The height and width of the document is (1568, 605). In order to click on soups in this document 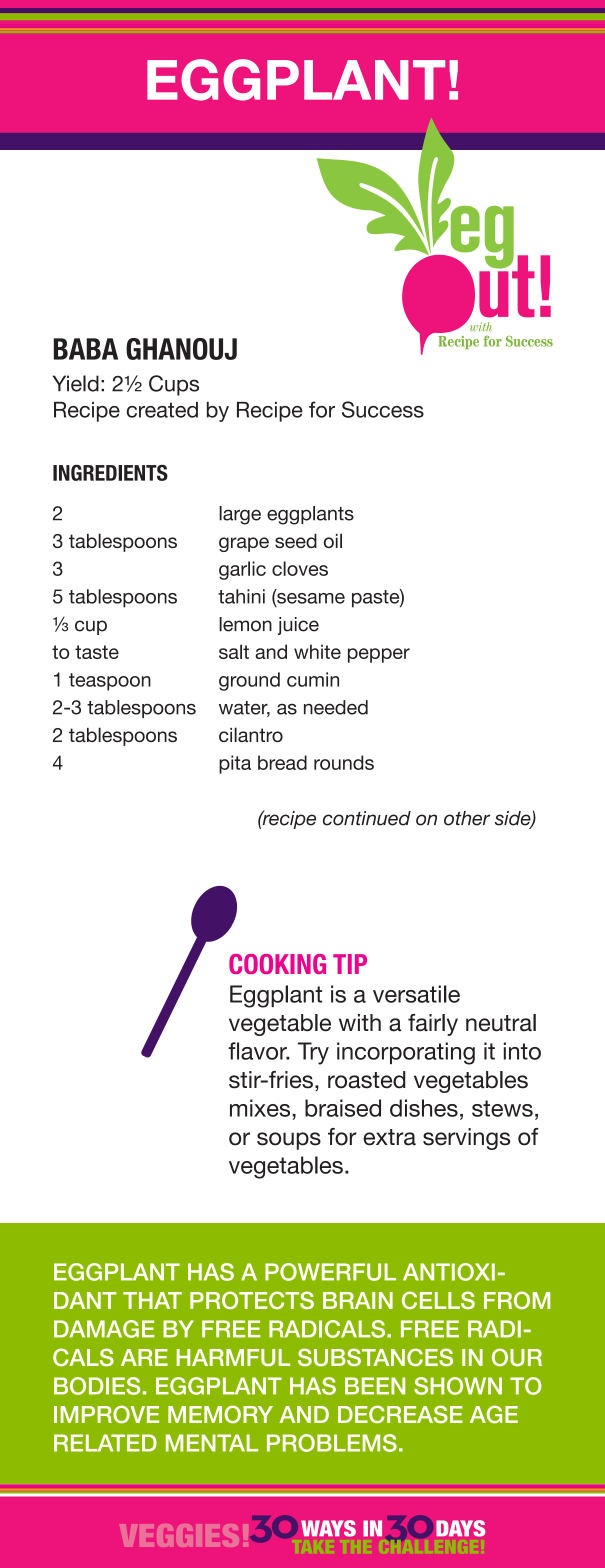, I will do `click(289, 1141)`.
